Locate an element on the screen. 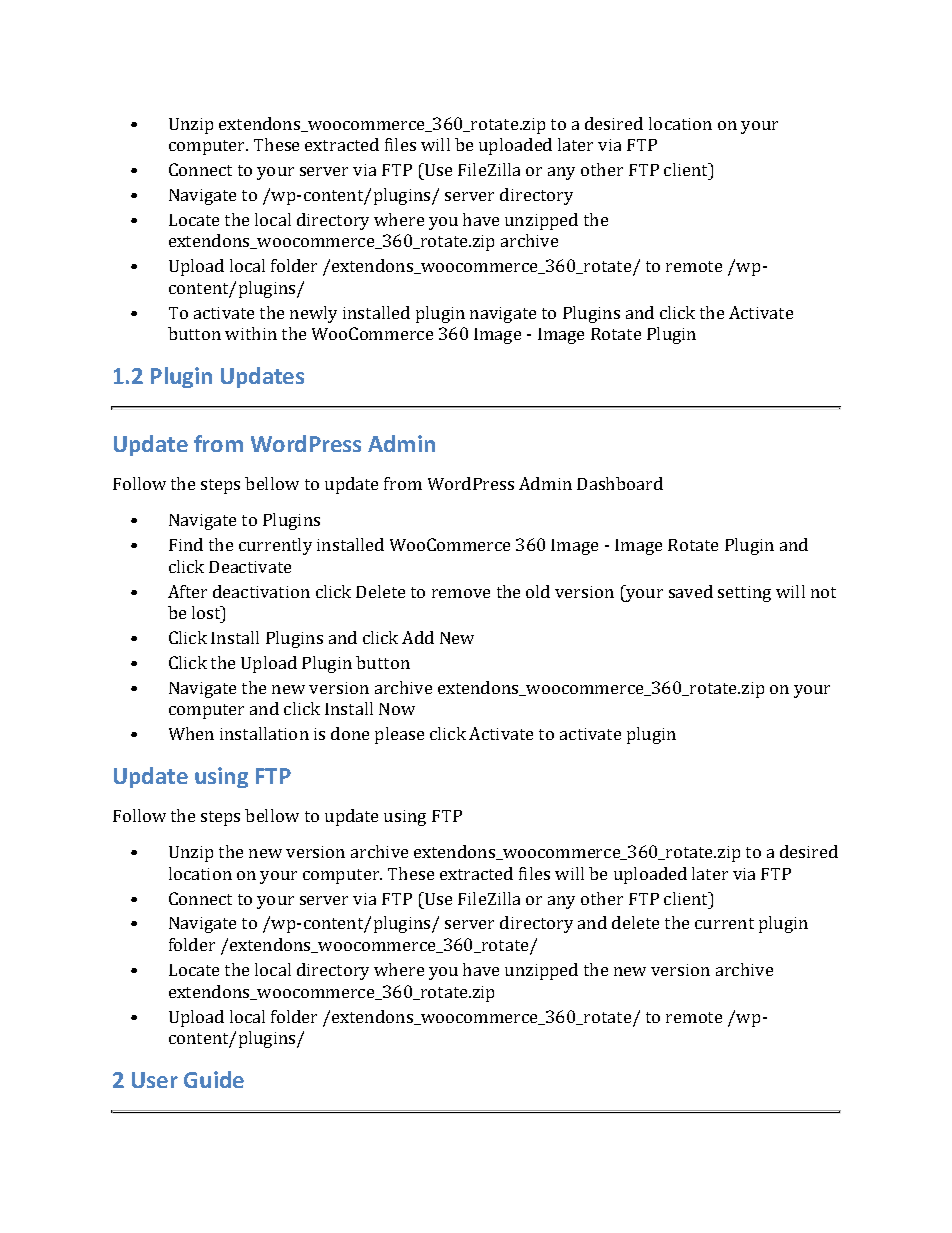 Image resolution: width=952 pixels, height=1233 pixels. Dashboard is located at coordinates (620, 483).
